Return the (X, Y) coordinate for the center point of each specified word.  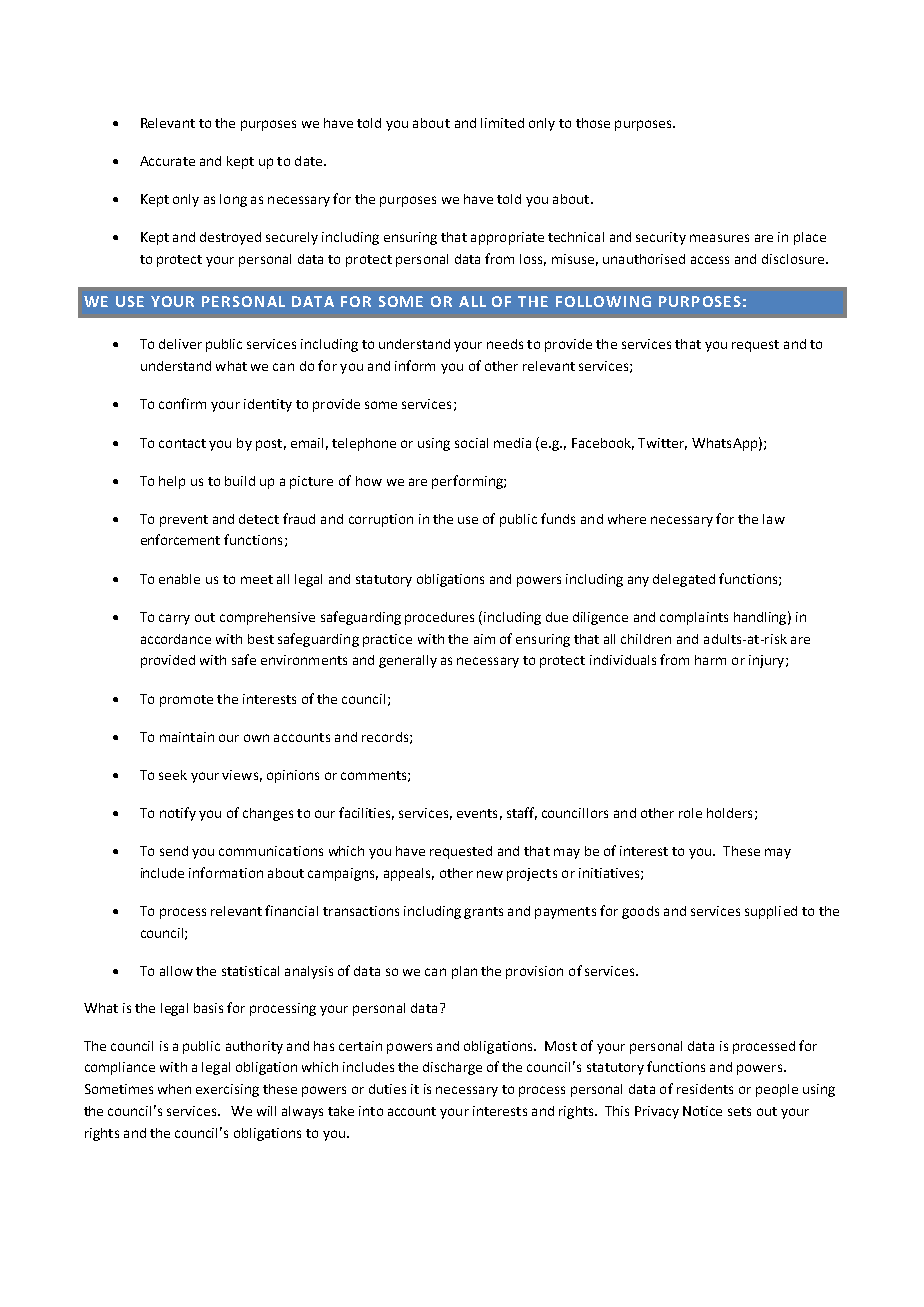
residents (705, 1089)
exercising (227, 1090)
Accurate (167, 161)
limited (502, 123)
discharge (452, 1068)
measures (719, 238)
